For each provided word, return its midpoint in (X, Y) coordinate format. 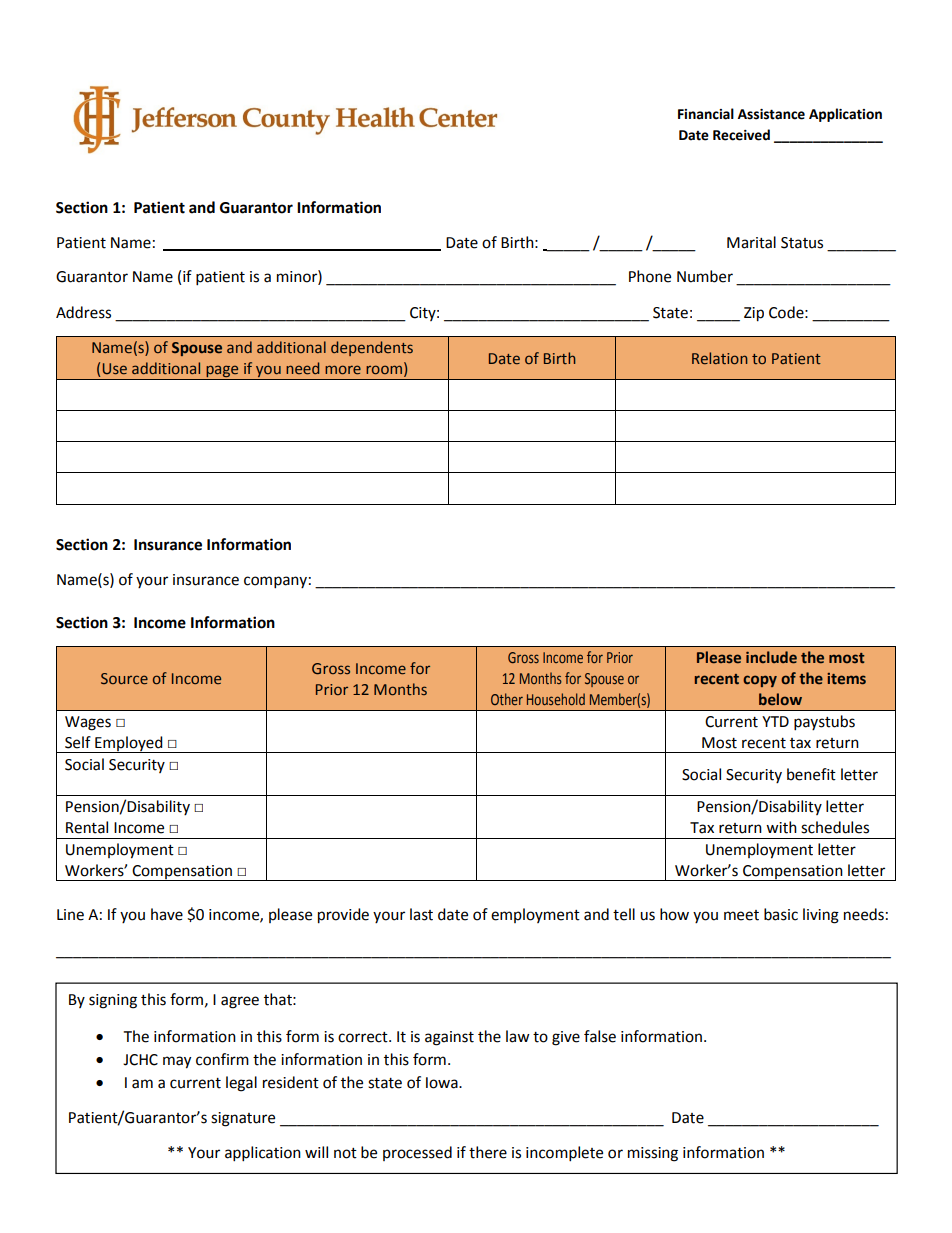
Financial (706, 114)
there (488, 1152)
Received (741, 135)
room (384, 369)
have (167, 914)
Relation (720, 358)
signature (243, 1119)
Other (507, 699)
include (771, 657)
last (421, 914)
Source (124, 678)
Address (83, 312)
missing (653, 1154)
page (222, 372)
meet (741, 915)
